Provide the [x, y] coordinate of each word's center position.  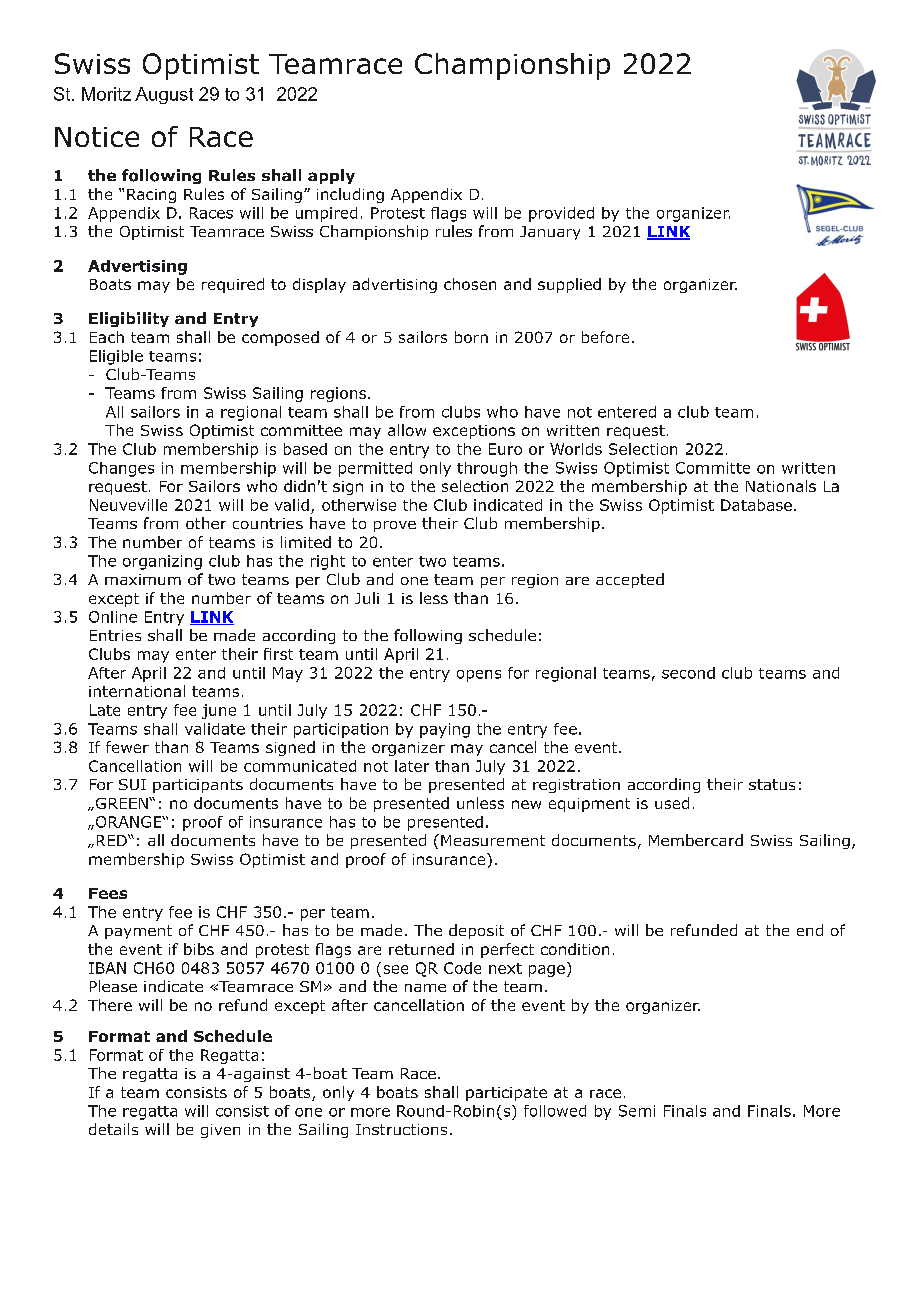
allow [407, 430]
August [164, 95]
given [220, 1131]
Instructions [401, 1129]
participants [198, 786]
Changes [121, 469]
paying [445, 730]
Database [756, 505]
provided [561, 214]
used [672, 803]
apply [331, 176]
